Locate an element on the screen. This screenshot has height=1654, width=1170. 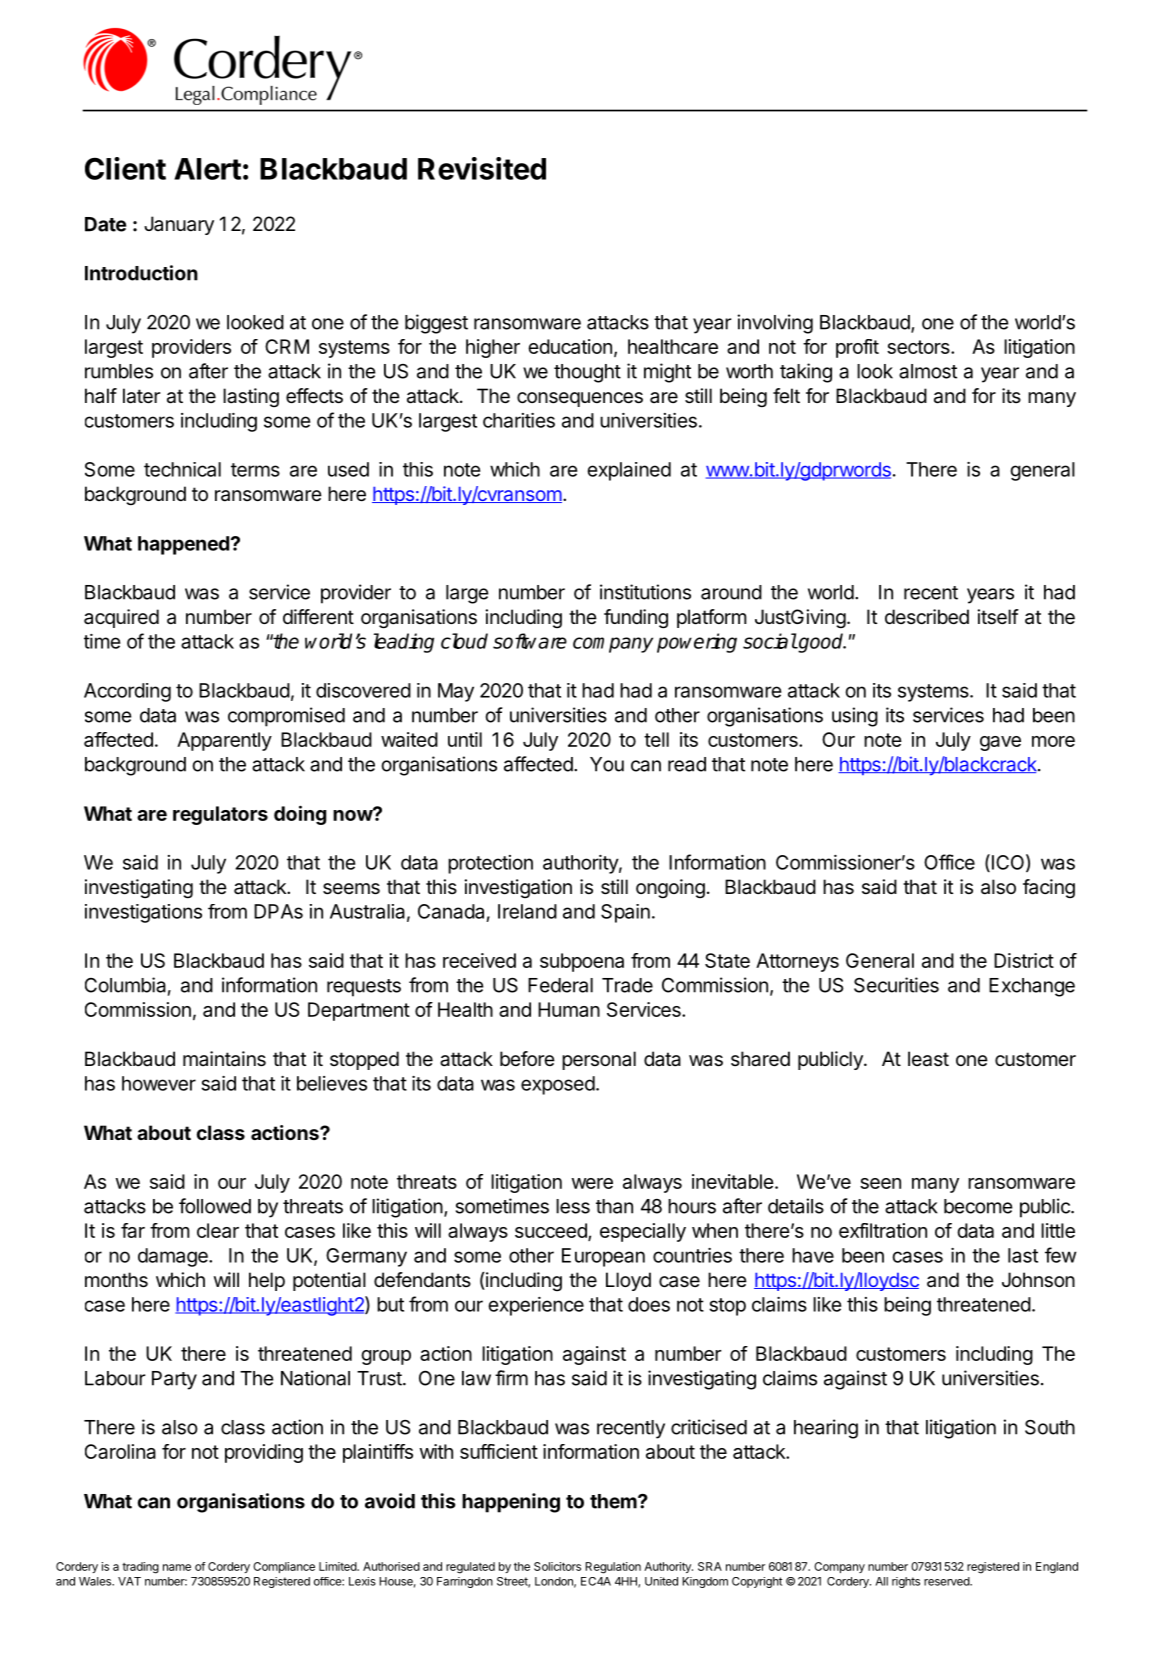
less is located at coordinates (573, 1206).
